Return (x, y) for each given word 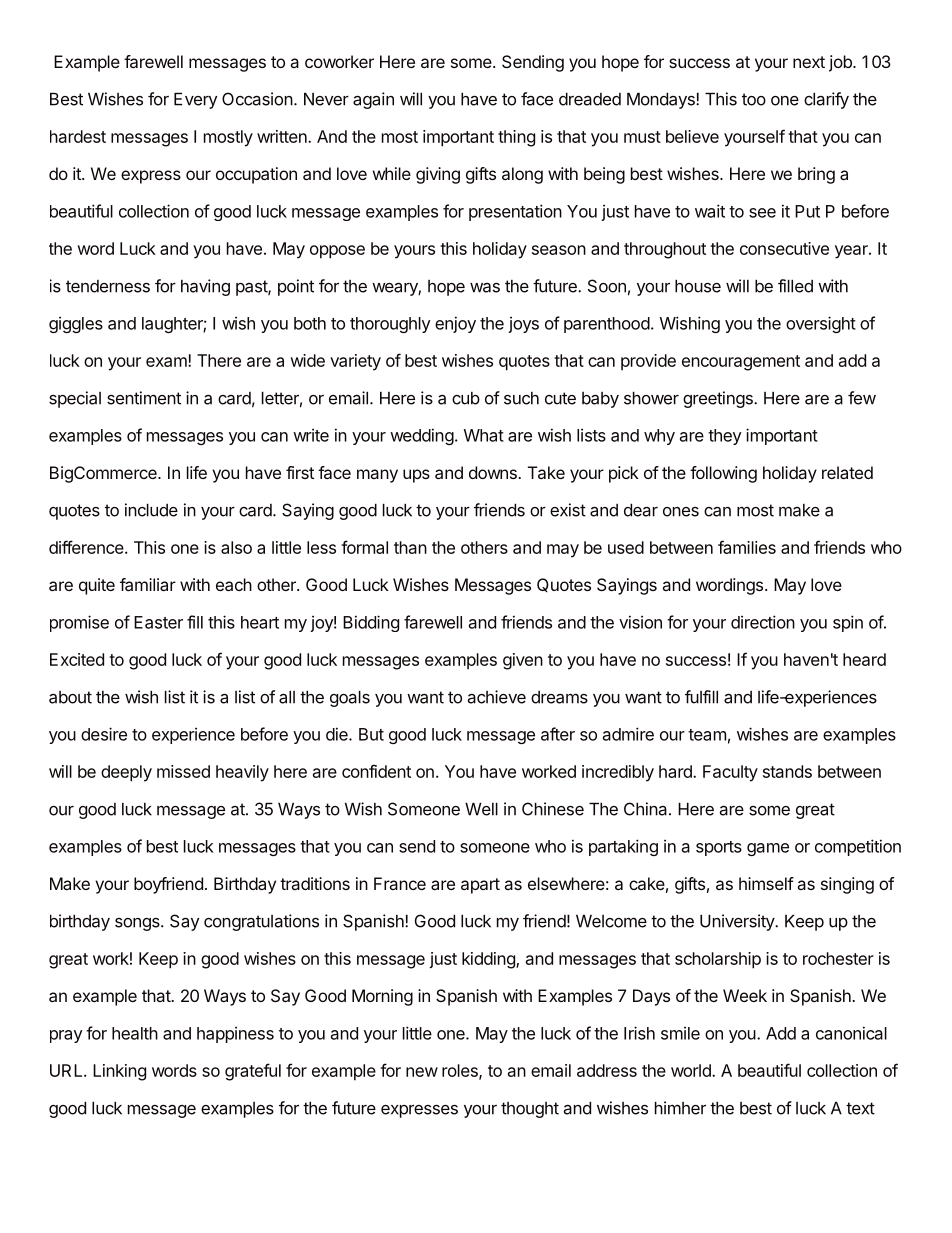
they (725, 437)
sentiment (144, 398)
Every (195, 100)
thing (516, 138)
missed (183, 771)
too (754, 99)
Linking (119, 1072)
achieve (497, 697)
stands (787, 771)
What (484, 435)
